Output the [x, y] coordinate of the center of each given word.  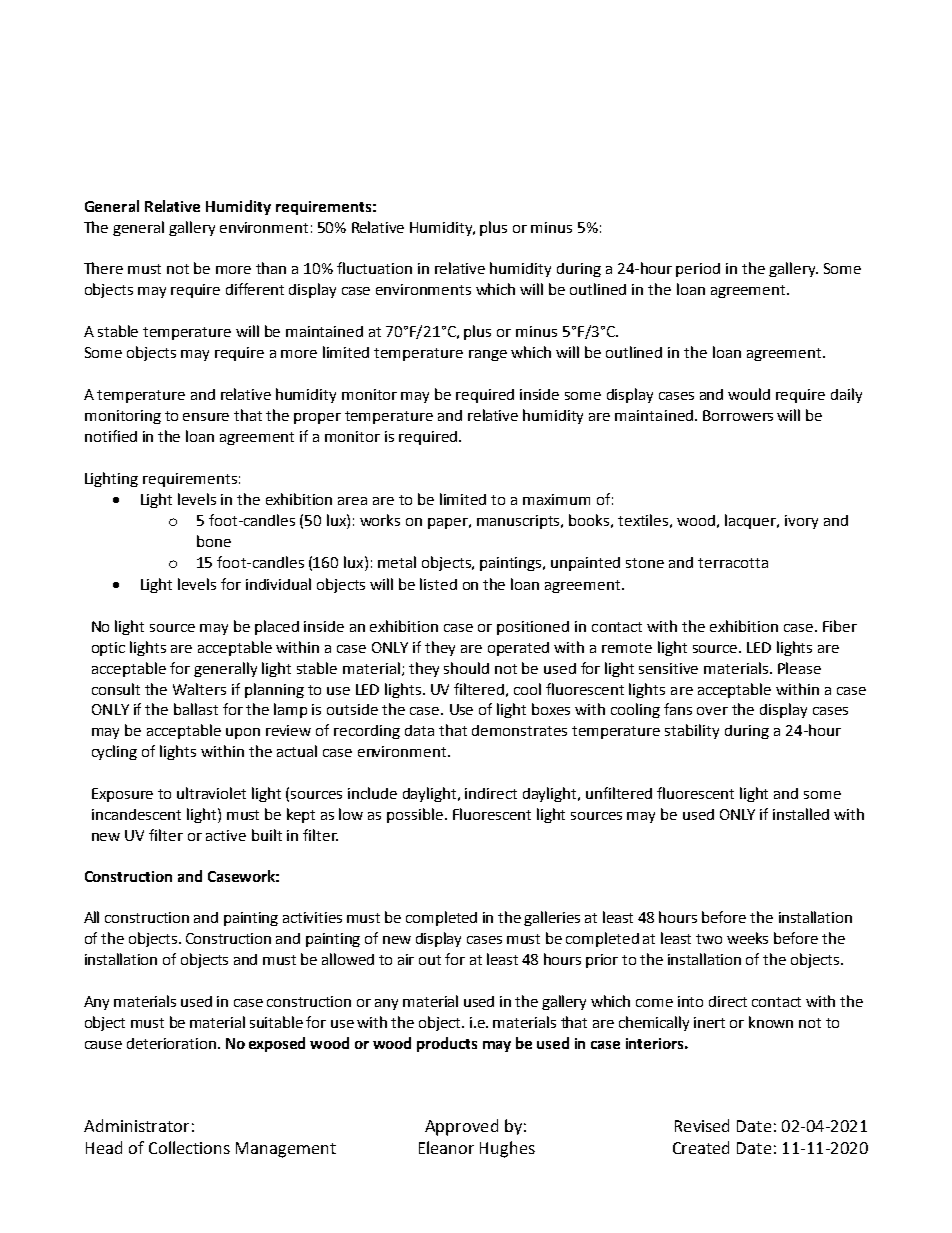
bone [214, 541]
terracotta [733, 563]
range [488, 355]
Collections [189, 1147]
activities [312, 917]
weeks [747, 938]
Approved [461, 1127]
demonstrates [519, 730]
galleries [552, 918]
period [698, 270]
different [255, 289]
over [712, 711]
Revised [702, 1125]
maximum [556, 499]
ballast [196, 709]
